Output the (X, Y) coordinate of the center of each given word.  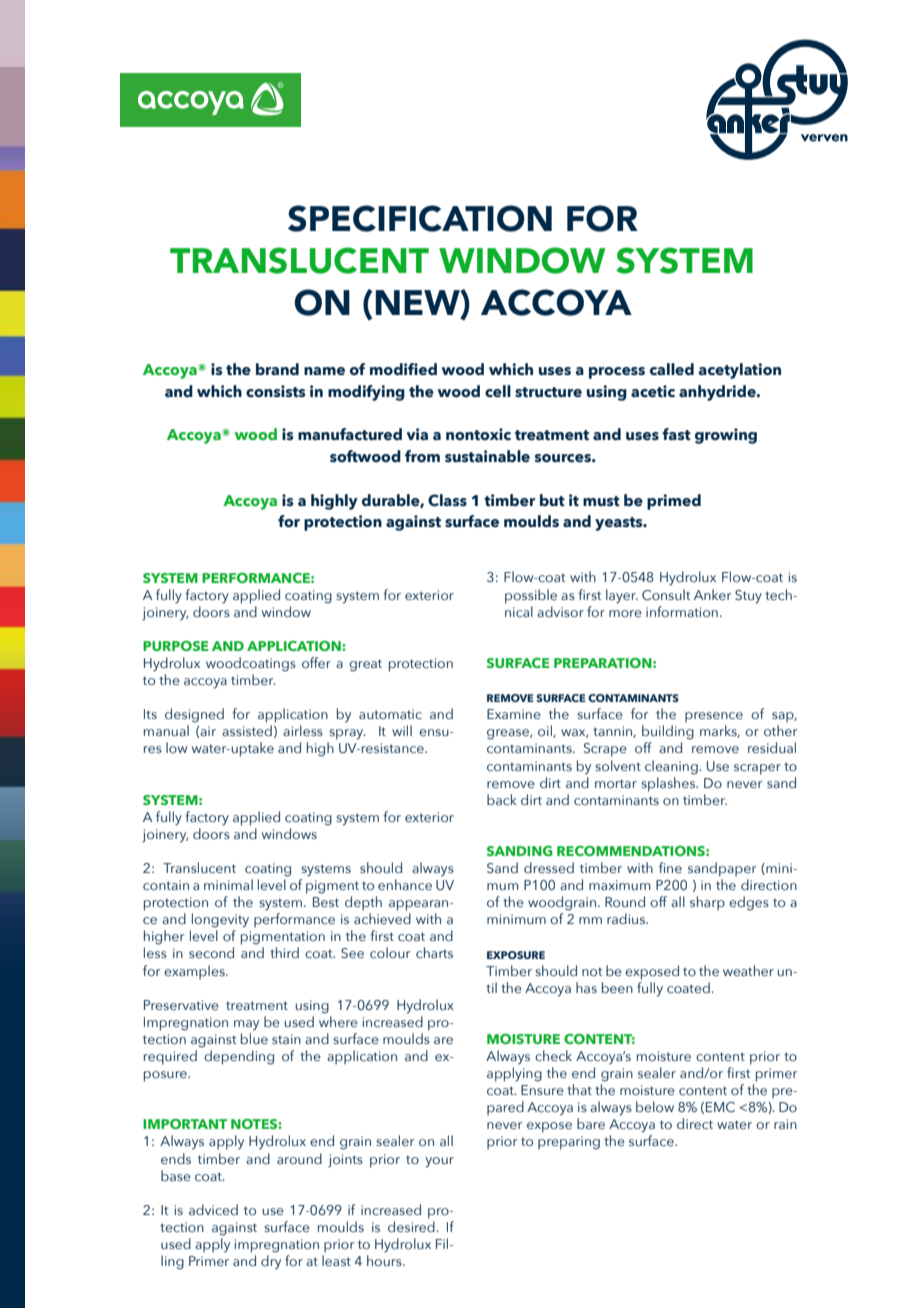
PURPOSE (176, 646)
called (672, 369)
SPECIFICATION (420, 218)
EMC (720, 1107)
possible (531, 596)
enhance (405, 884)
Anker (712, 594)
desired (412, 1226)
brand (277, 369)
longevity (220, 920)
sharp (707, 903)
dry (271, 1262)
